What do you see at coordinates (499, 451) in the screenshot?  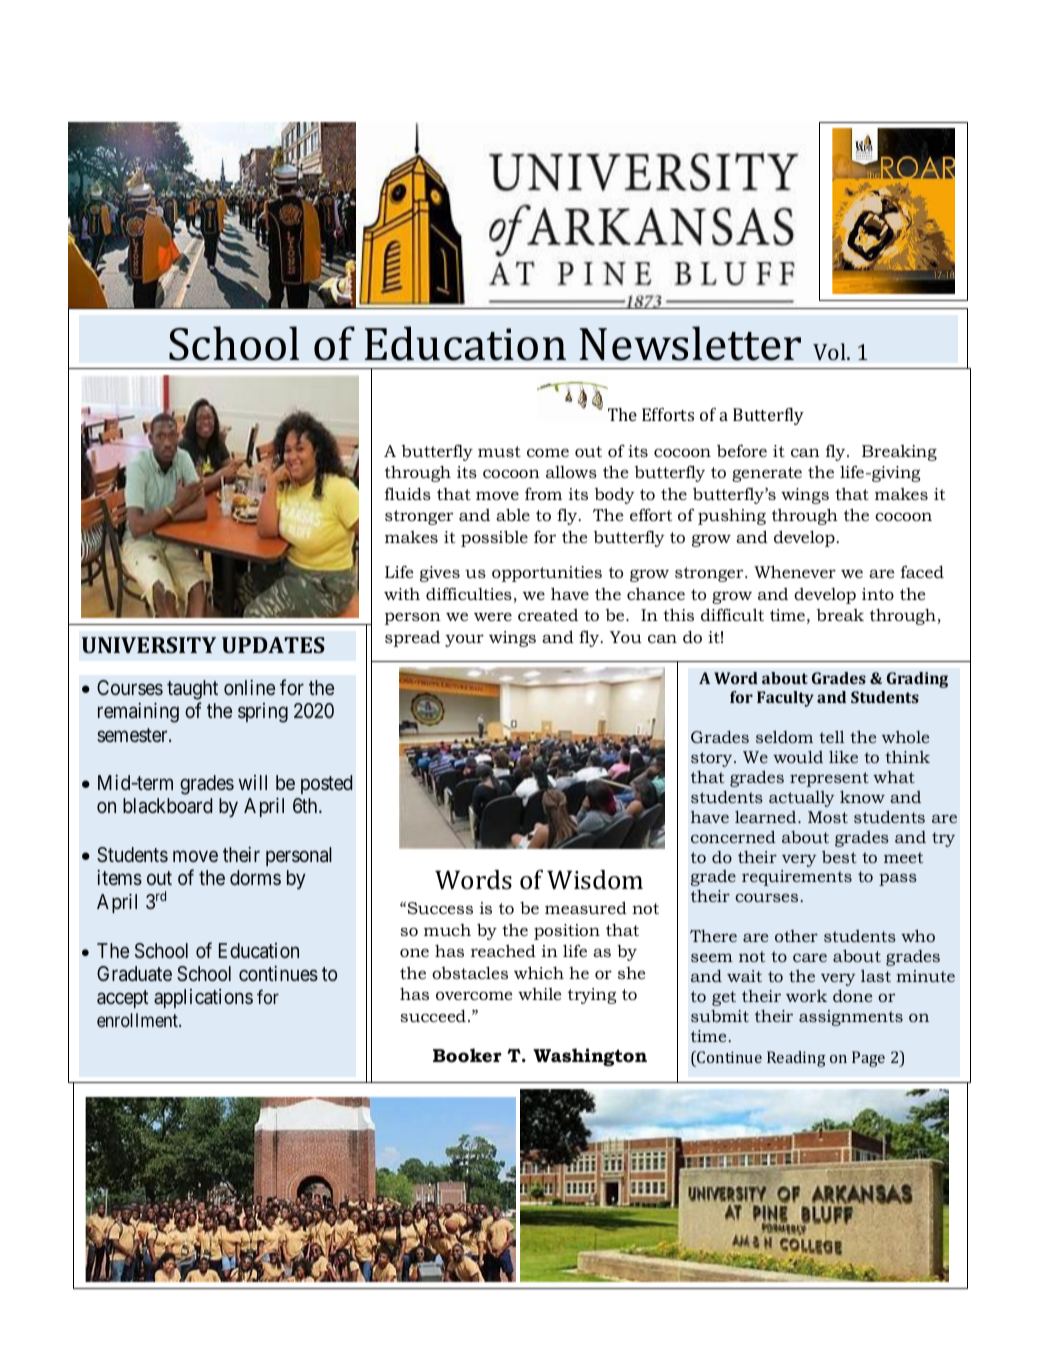 I see `must` at bounding box center [499, 451].
